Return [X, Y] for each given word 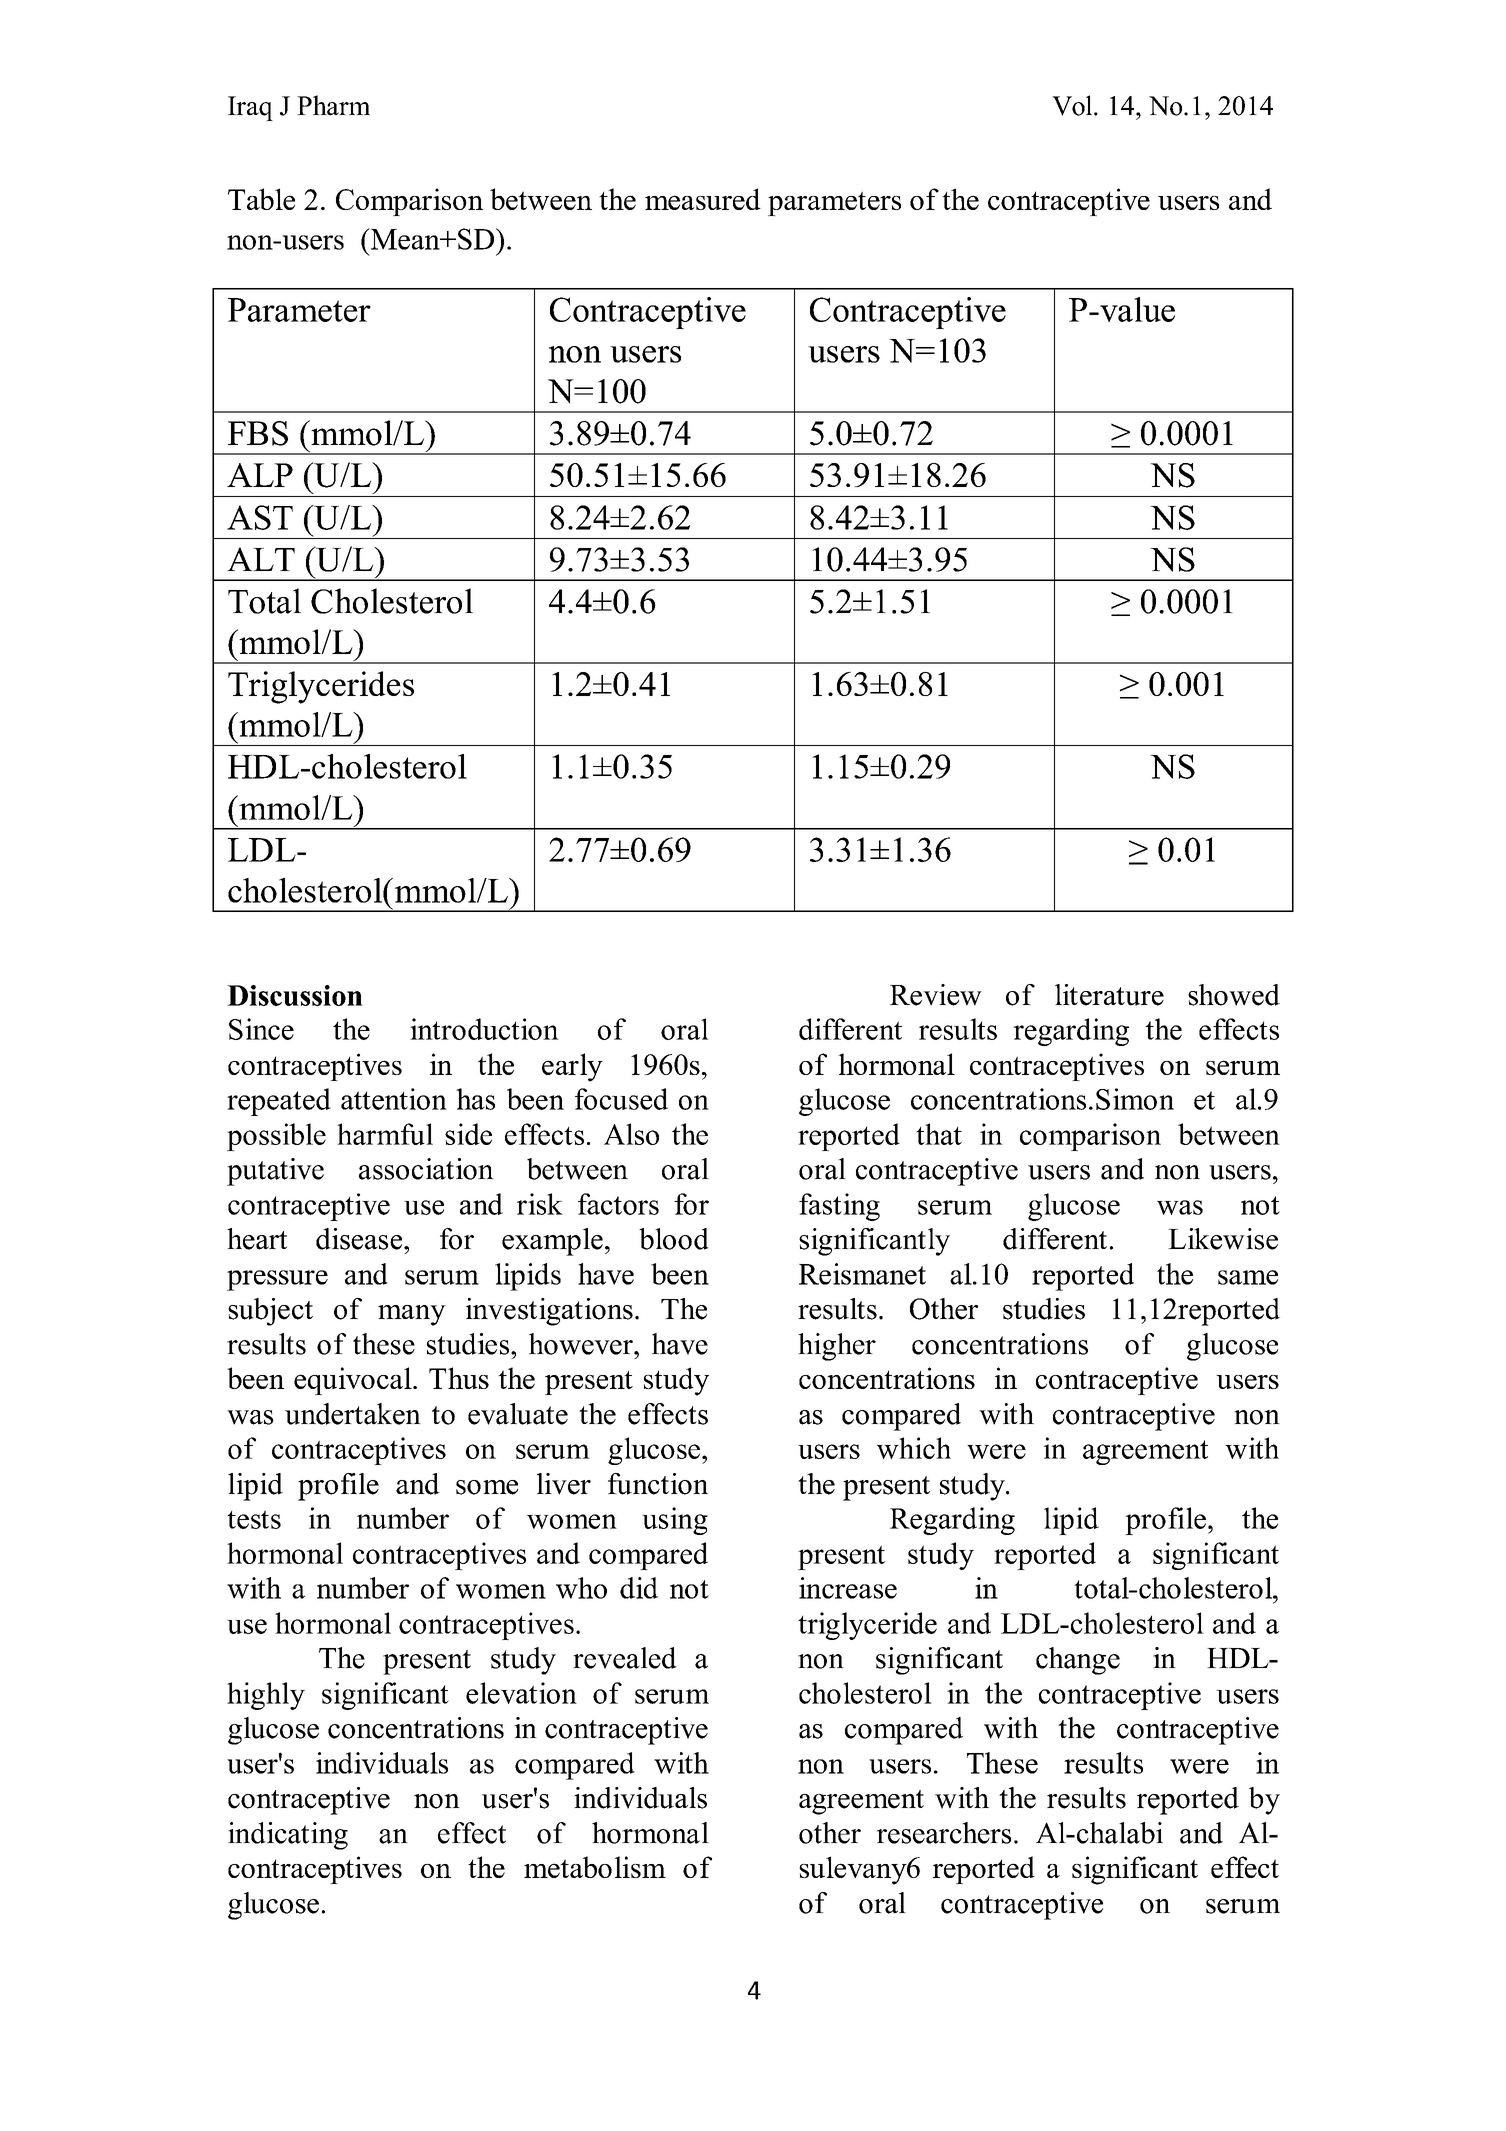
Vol [1073, 105]
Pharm [333, 105]
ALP [260, 475]
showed [1234, 995]
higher [837, 1347]
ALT [261, 559]
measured [703, 199]
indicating [288, 1836]
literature [1109, 995]
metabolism [595, 1867]
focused [621, 1099]
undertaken [353, 1414]
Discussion [295, 995]
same [1248, 1277]
